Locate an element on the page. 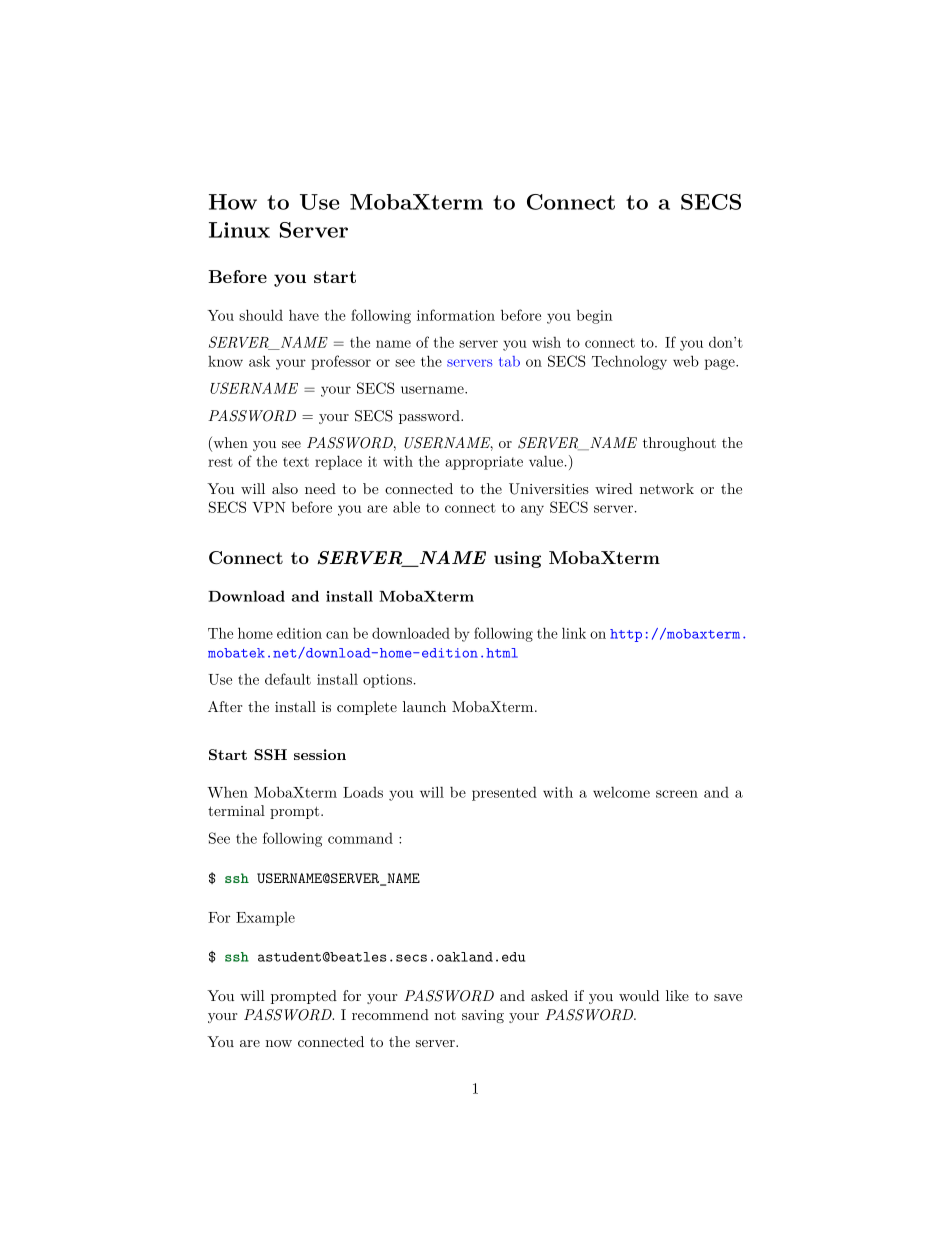  information is located at coordinates (456, 315).
